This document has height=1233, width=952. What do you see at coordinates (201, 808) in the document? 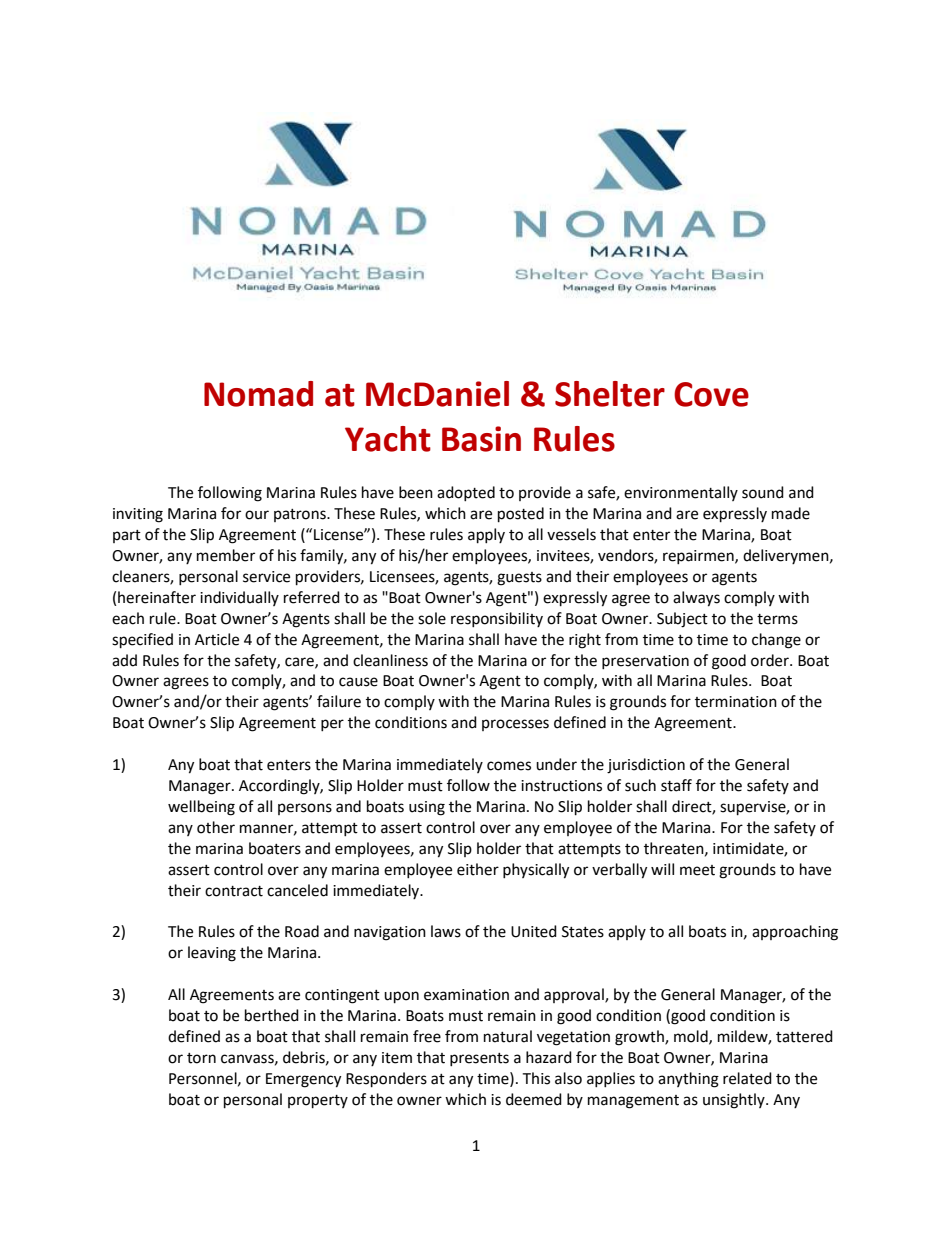
I see `wellbeing` at bounding box center [201, 808].
